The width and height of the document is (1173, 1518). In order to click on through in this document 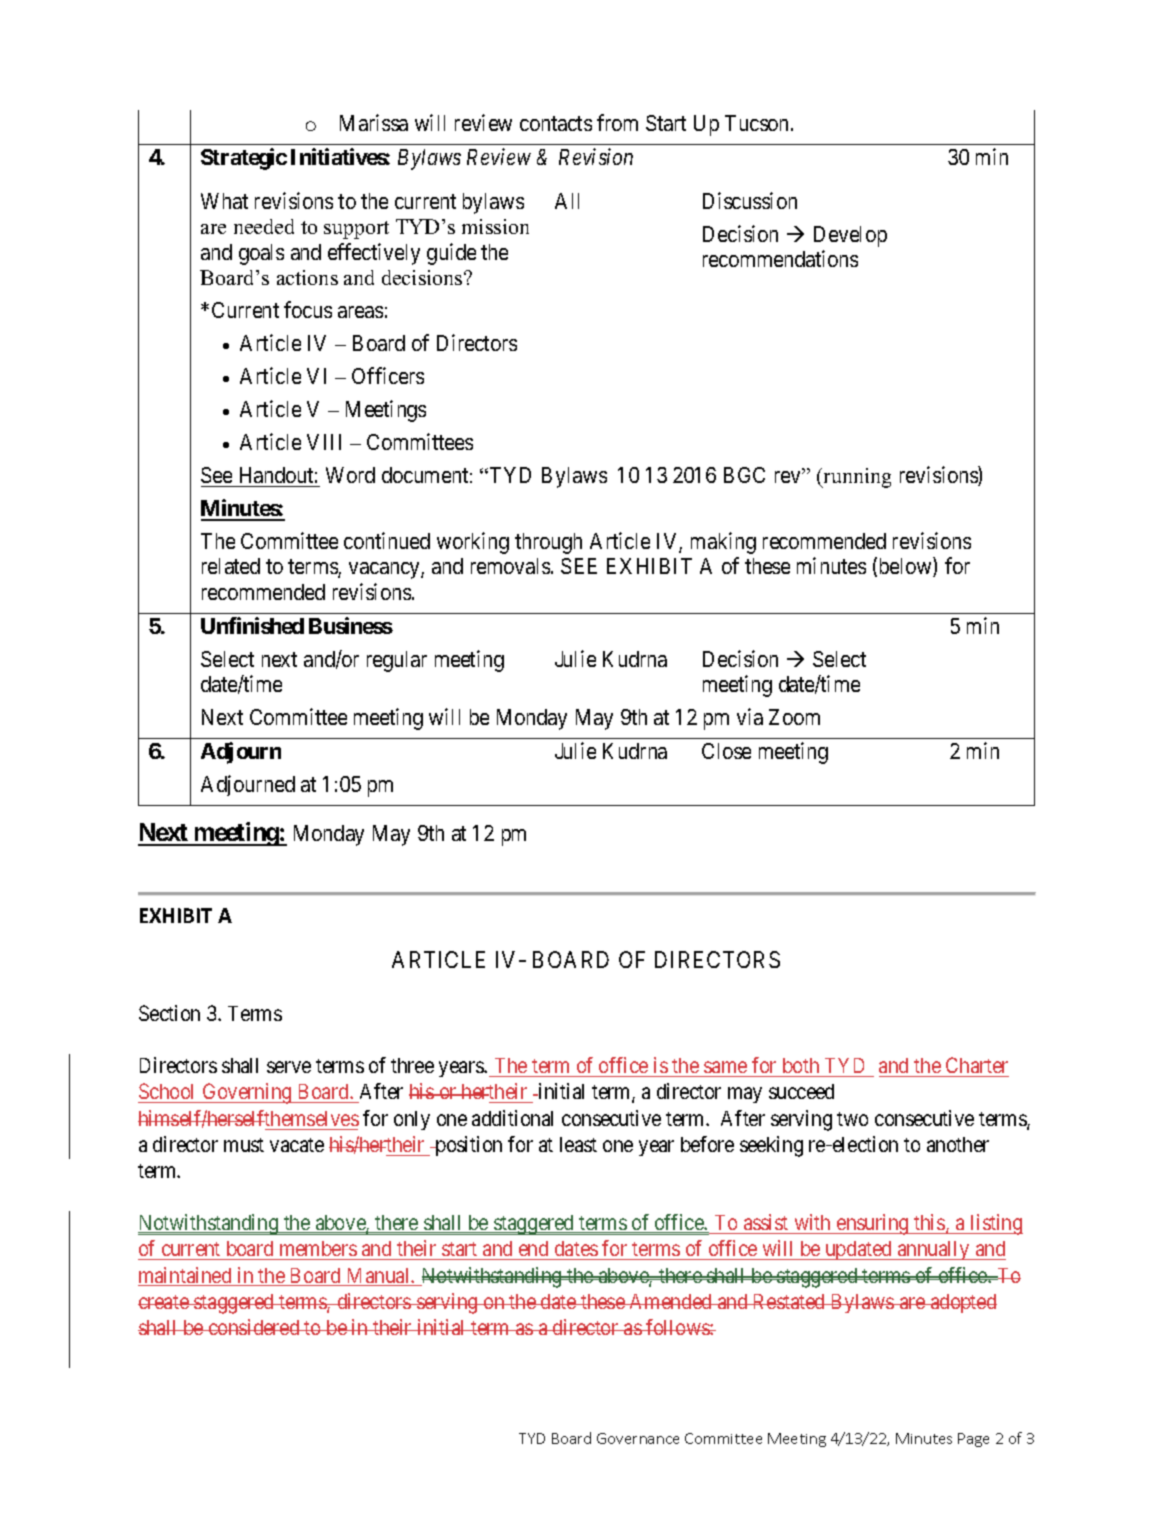, I will do `click(548, 543)`.
